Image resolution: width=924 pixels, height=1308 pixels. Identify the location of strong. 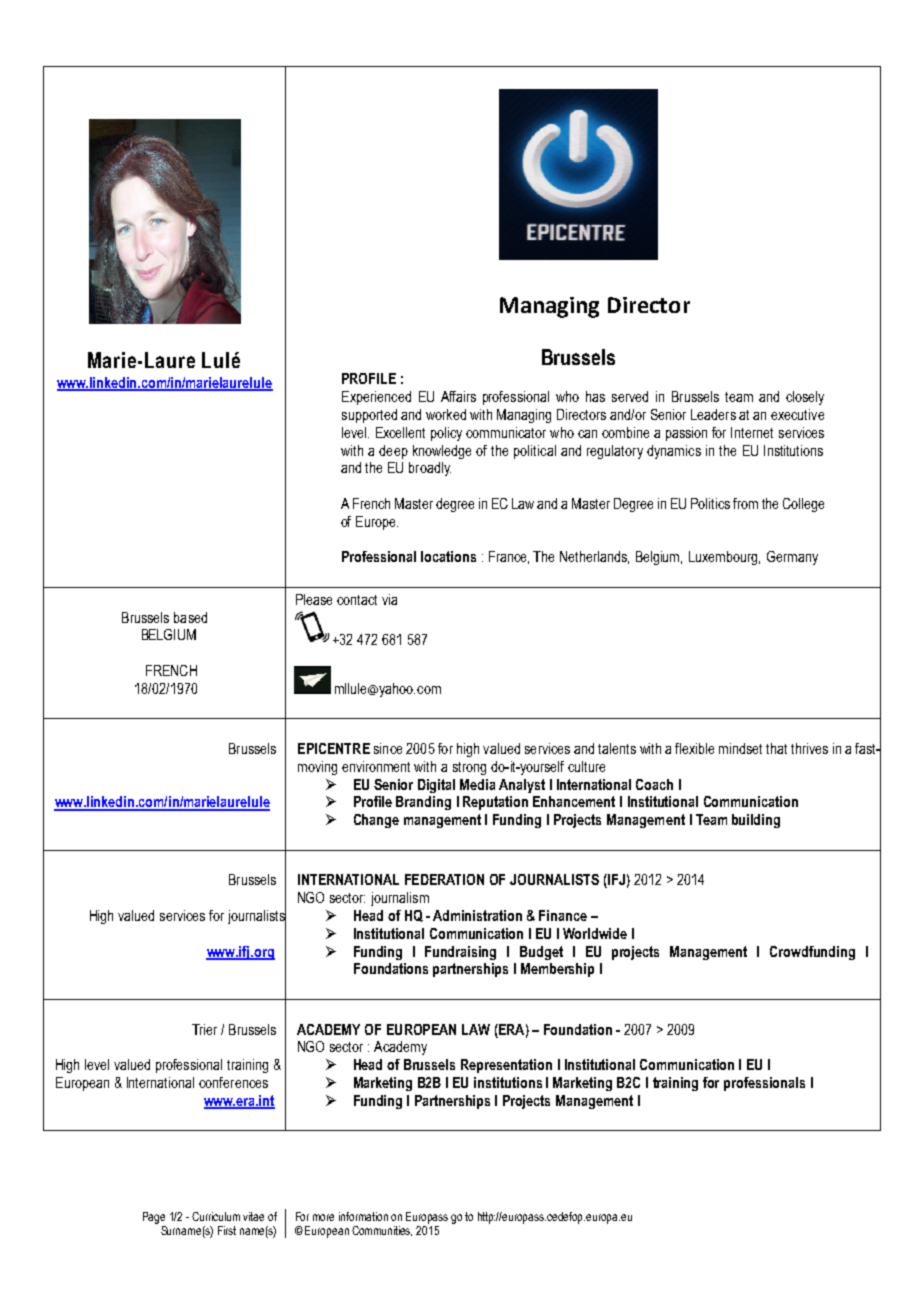
(469, 768).
